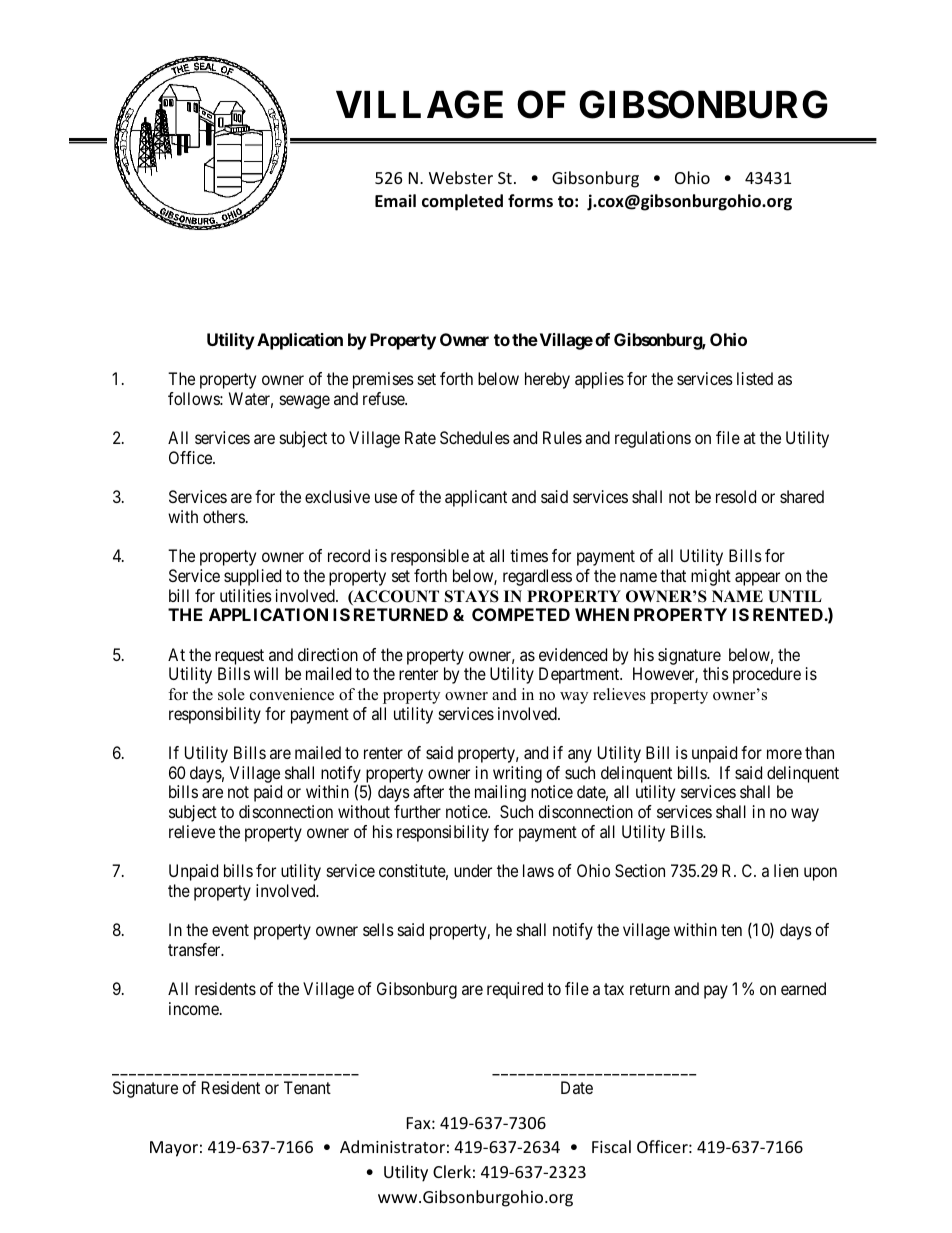 The height and width of the image is (1233, 952). What do you see at coordinates (736, 496) in the image?
I see `resold` at bounding box center [736, 496].
